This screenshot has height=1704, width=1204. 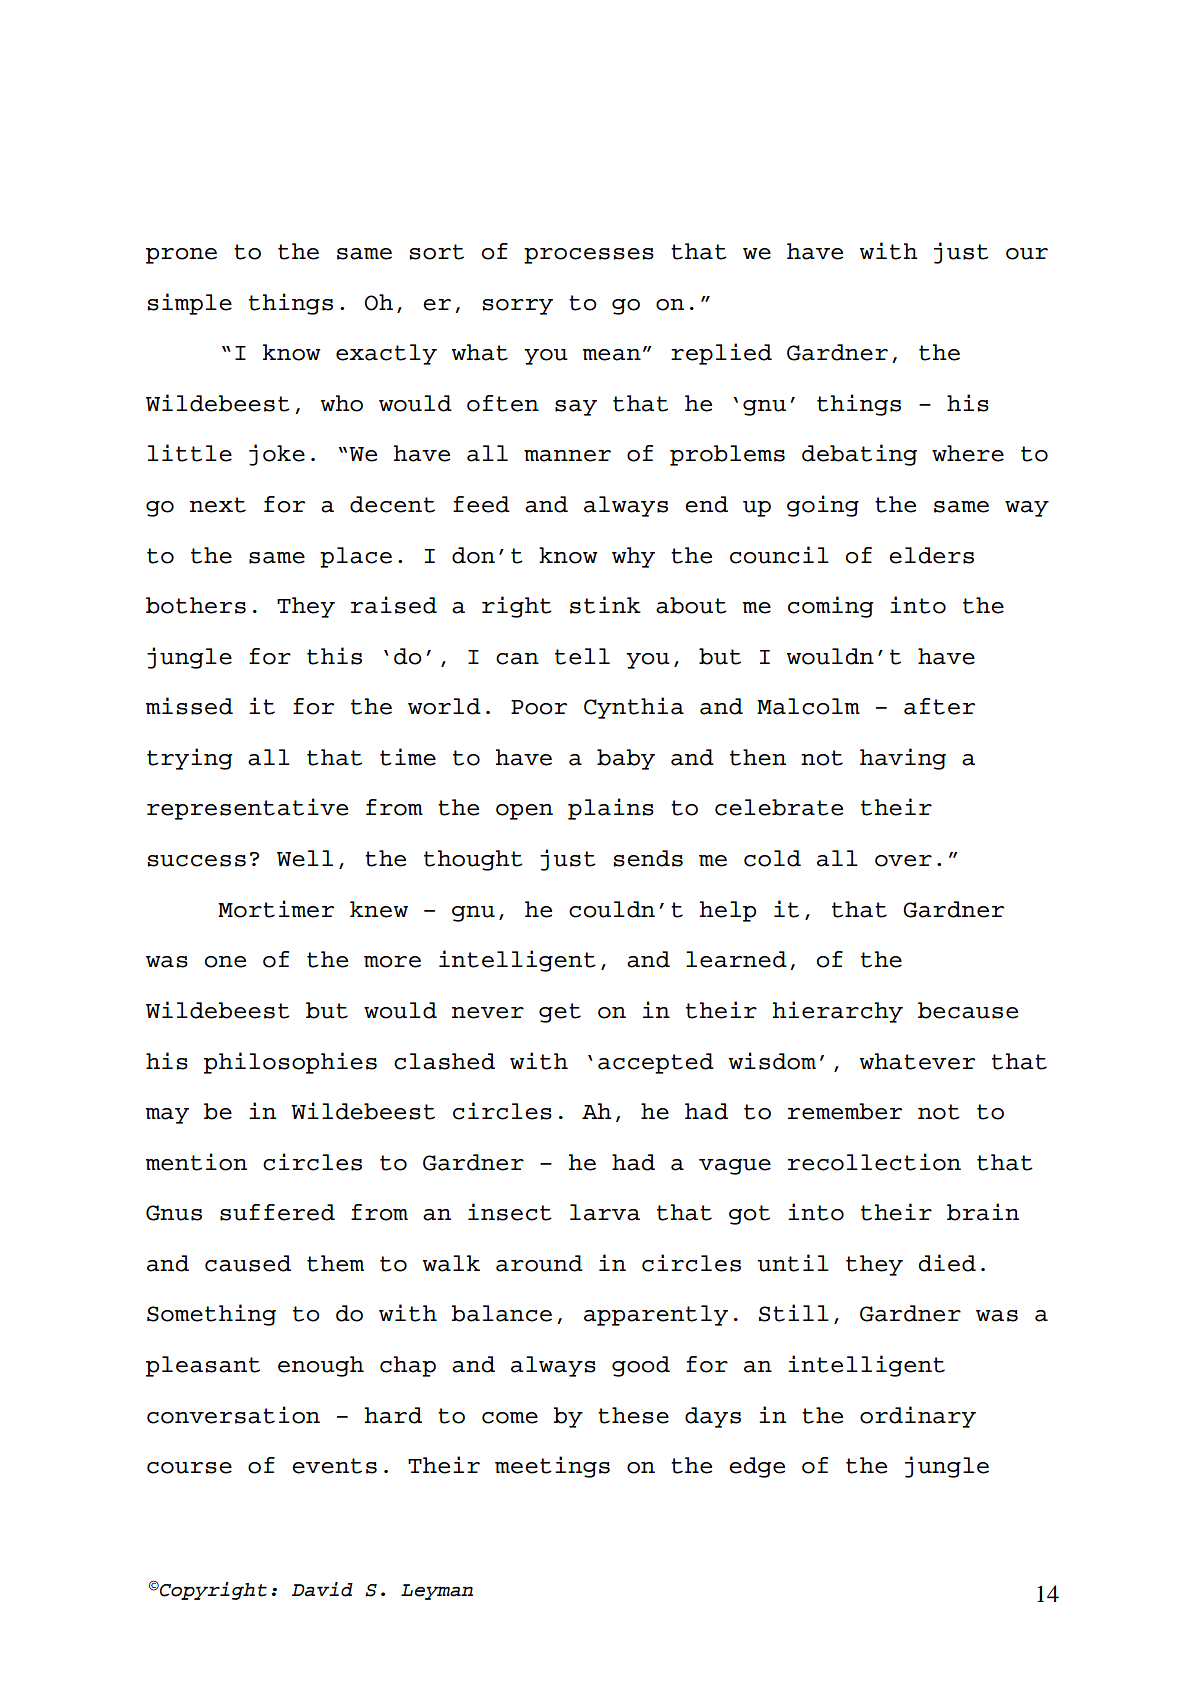 I want to click on replied, so click(x=721, y=354).
